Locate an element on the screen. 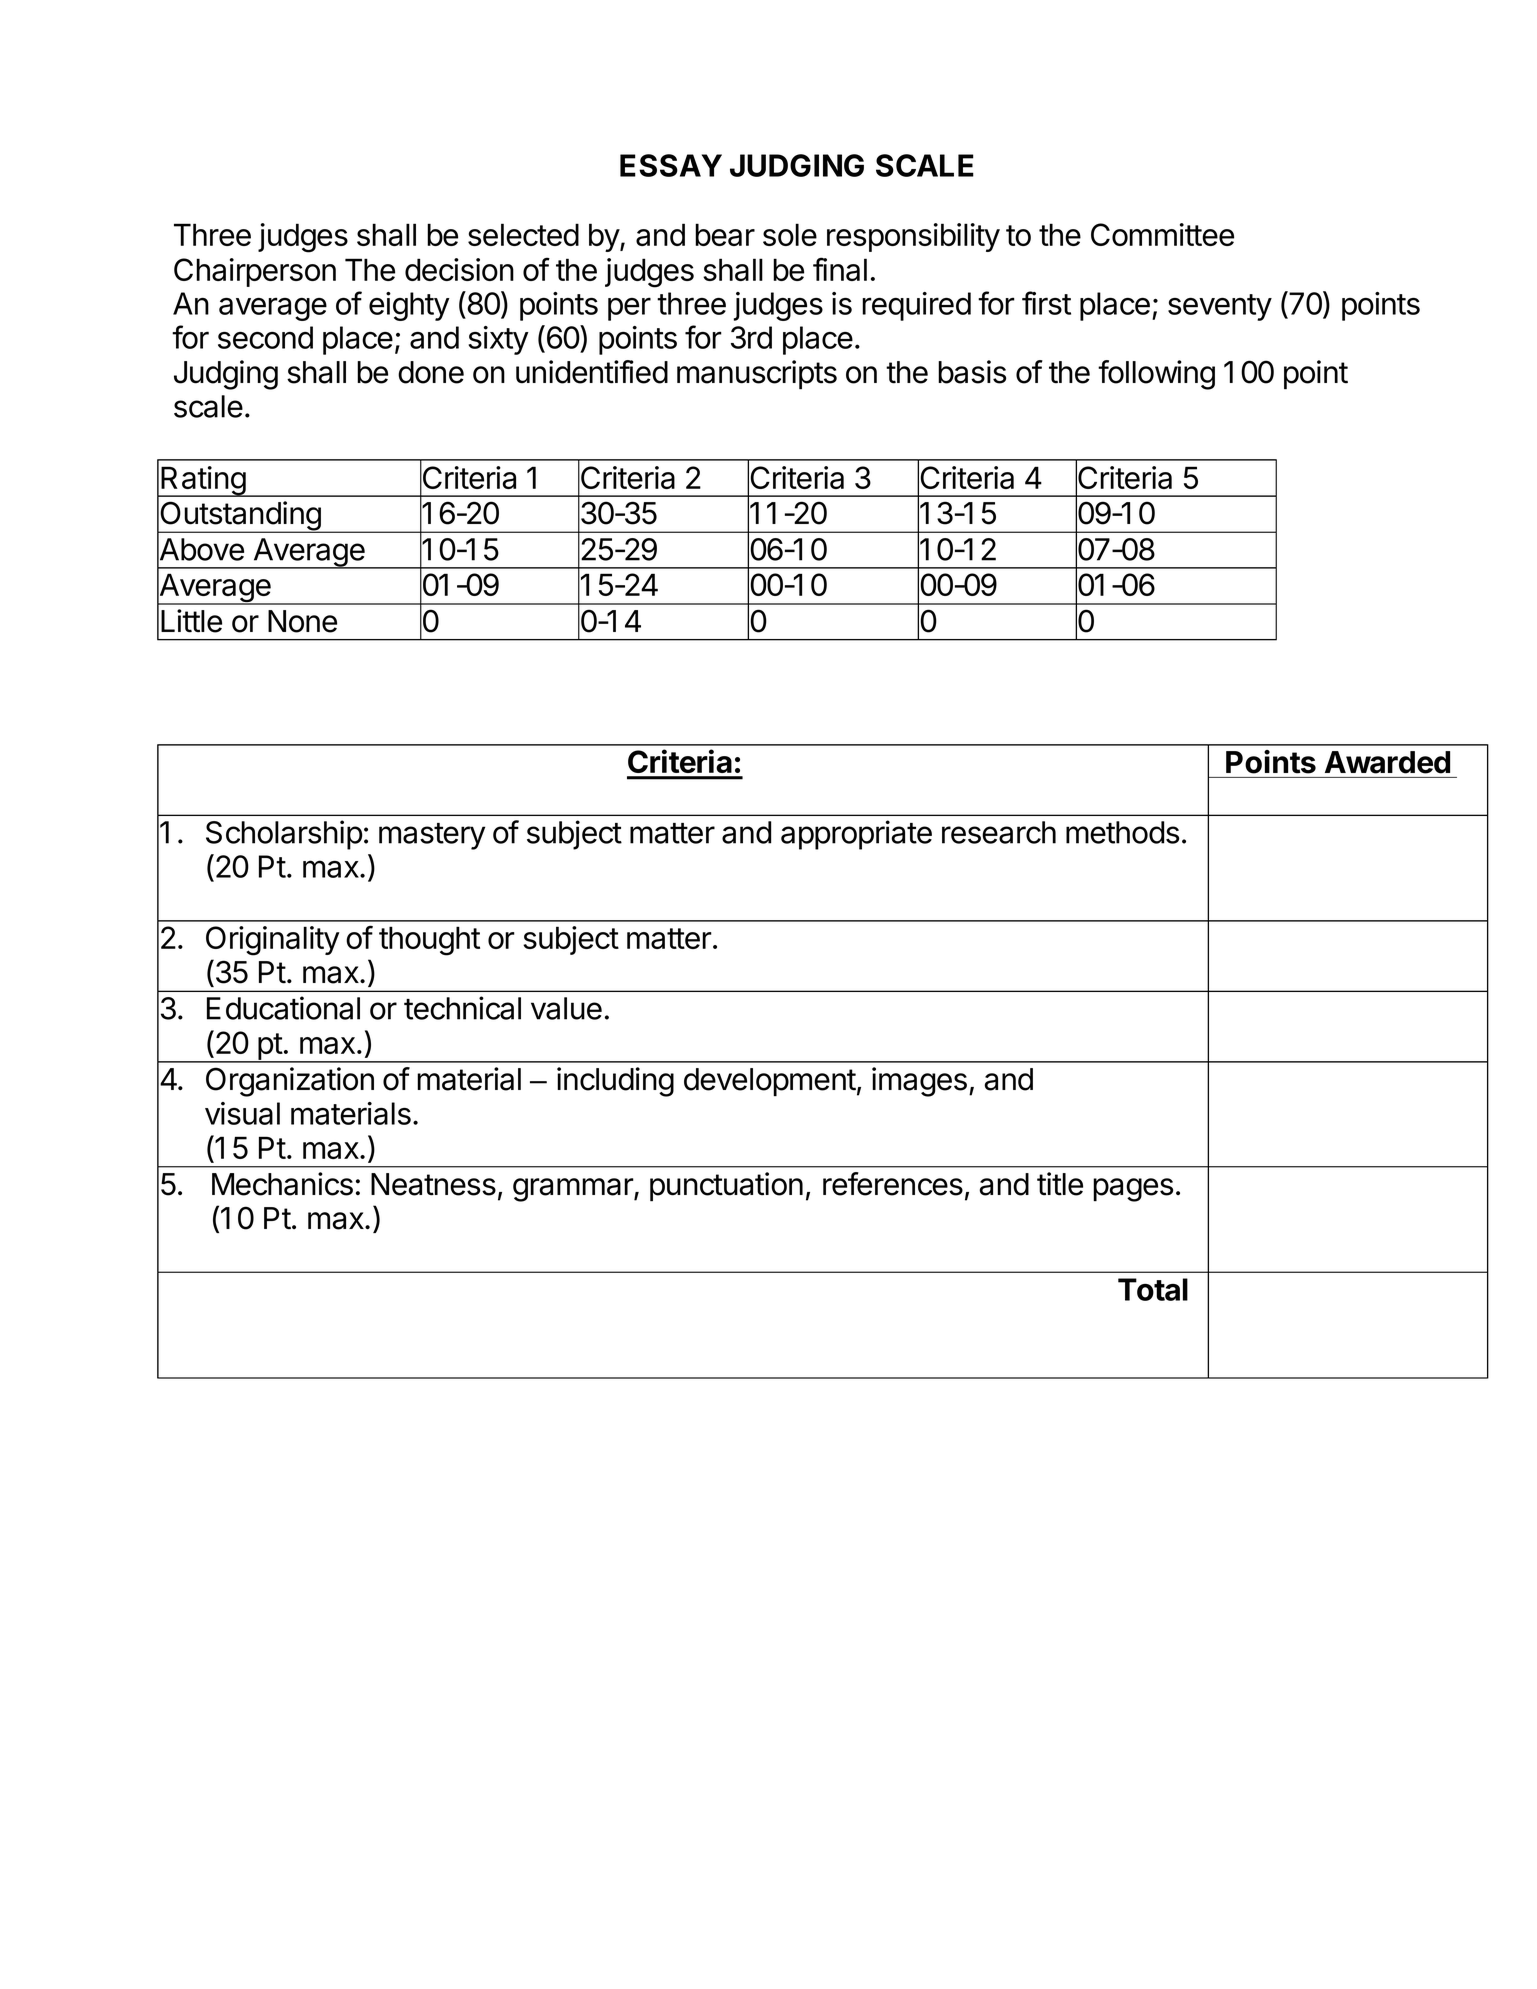  sole is located at coordinates (790, 234).
